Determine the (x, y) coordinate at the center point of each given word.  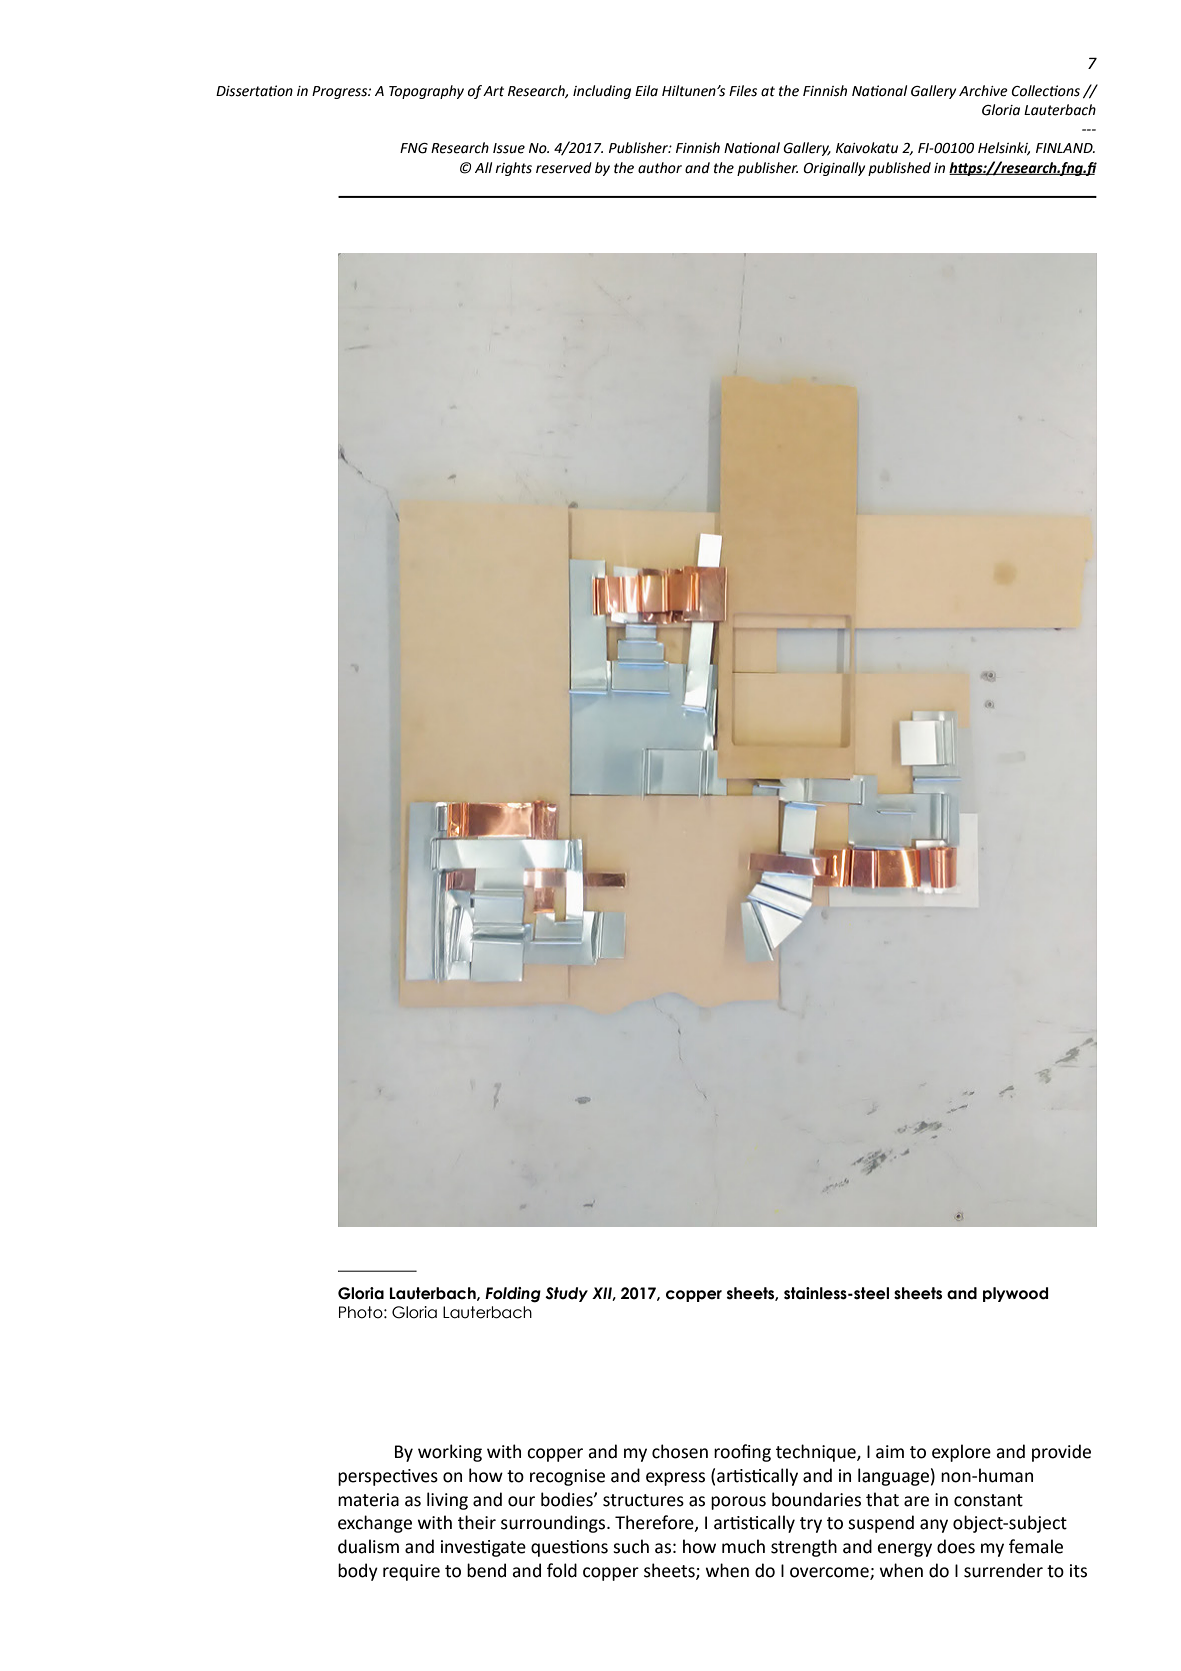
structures (643, 1500)
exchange (375, 1524)
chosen (680, 1451)
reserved (564, 168)
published (899, 169)
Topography (426, 92)
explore (961, 1453)
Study (566, 1294)
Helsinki (1004, 148)
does (956, 1546)
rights (513, 169)
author (660, 168)
